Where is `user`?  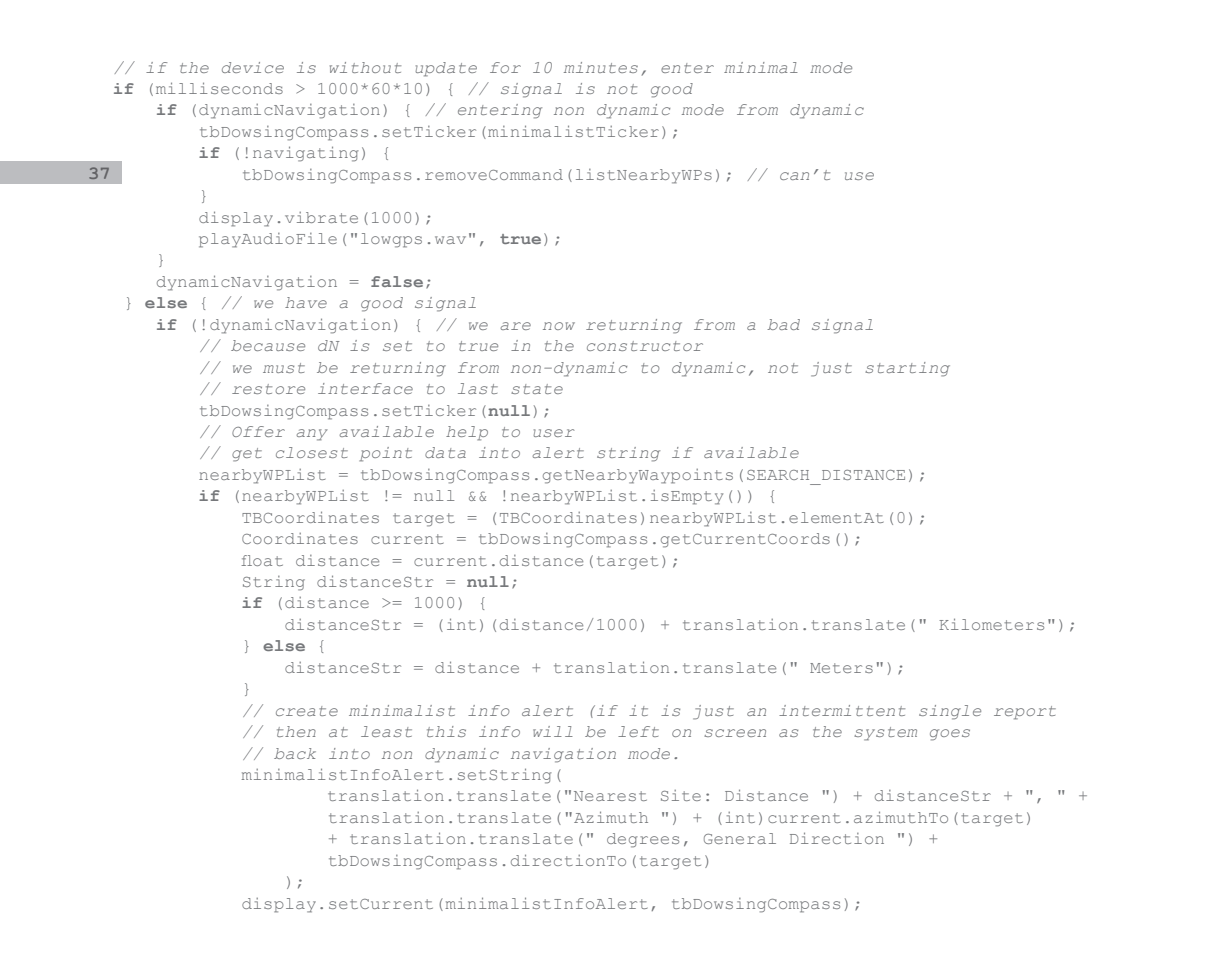 user is located at coordinates (553, 433).
